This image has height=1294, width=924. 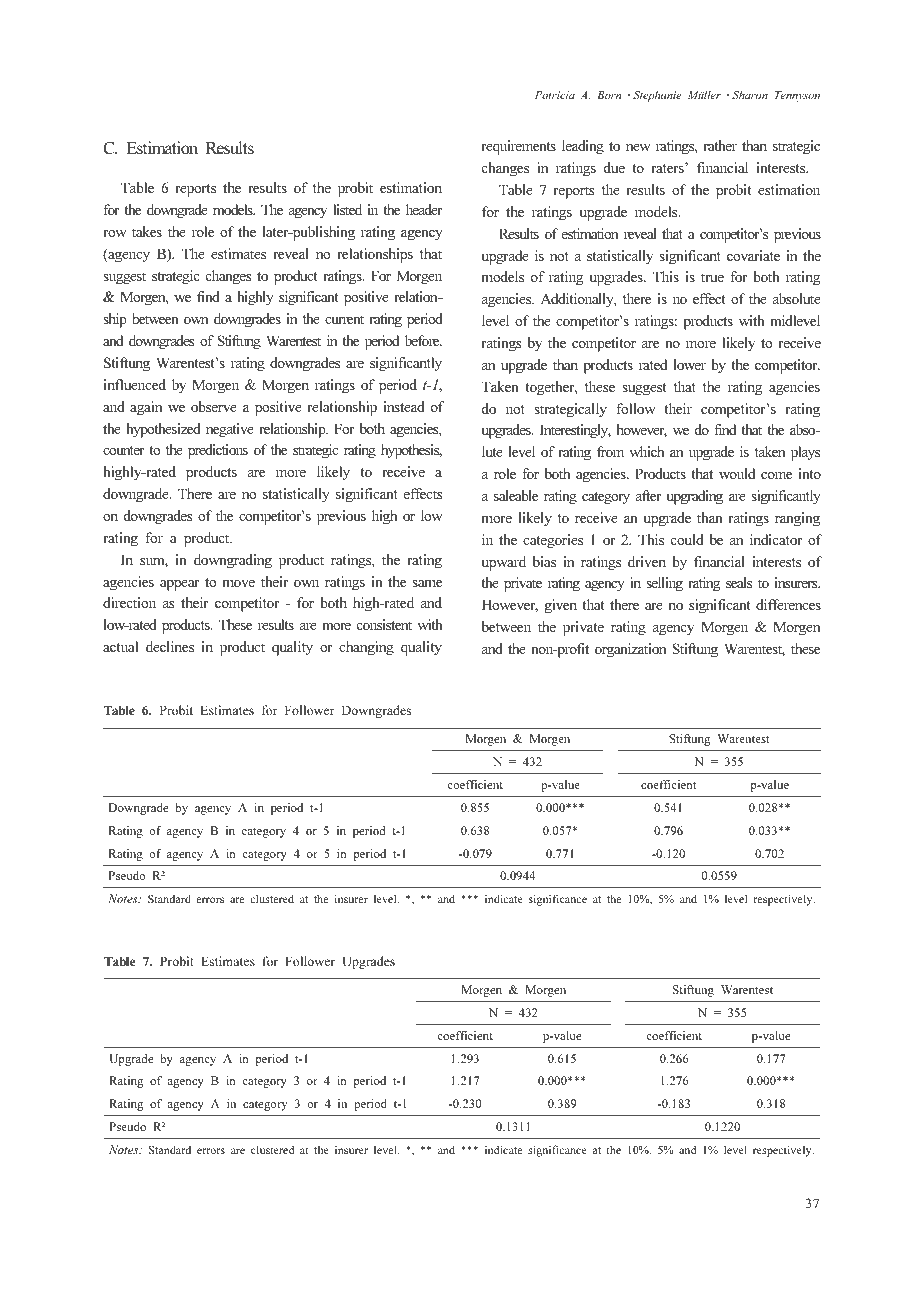 What do you see at coordinates (575, 431) in the image?
I see `Interestingly` at bounding box center [575, 431].
